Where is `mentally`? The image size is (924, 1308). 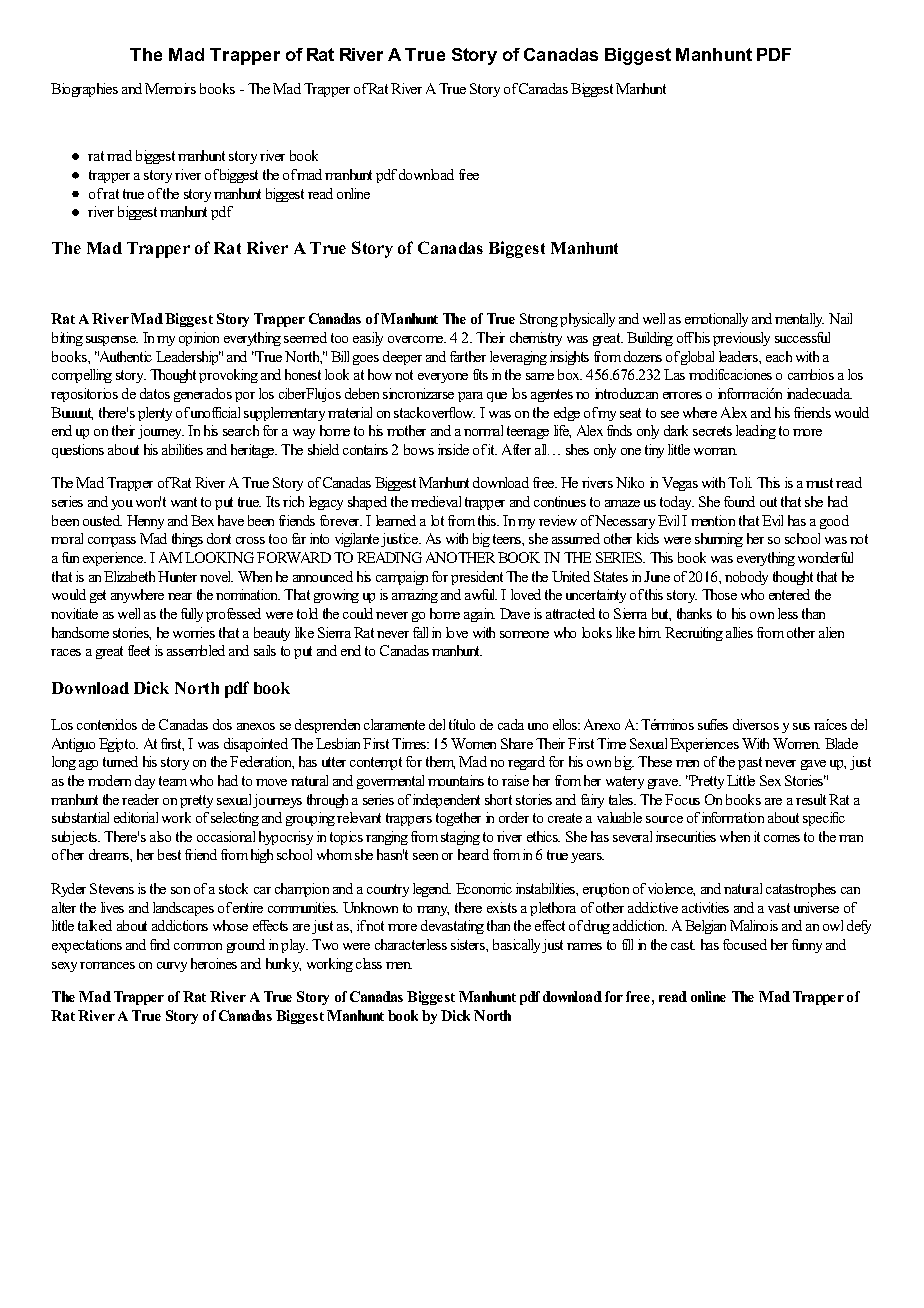
mentally is located at coordinates (799, 320).
